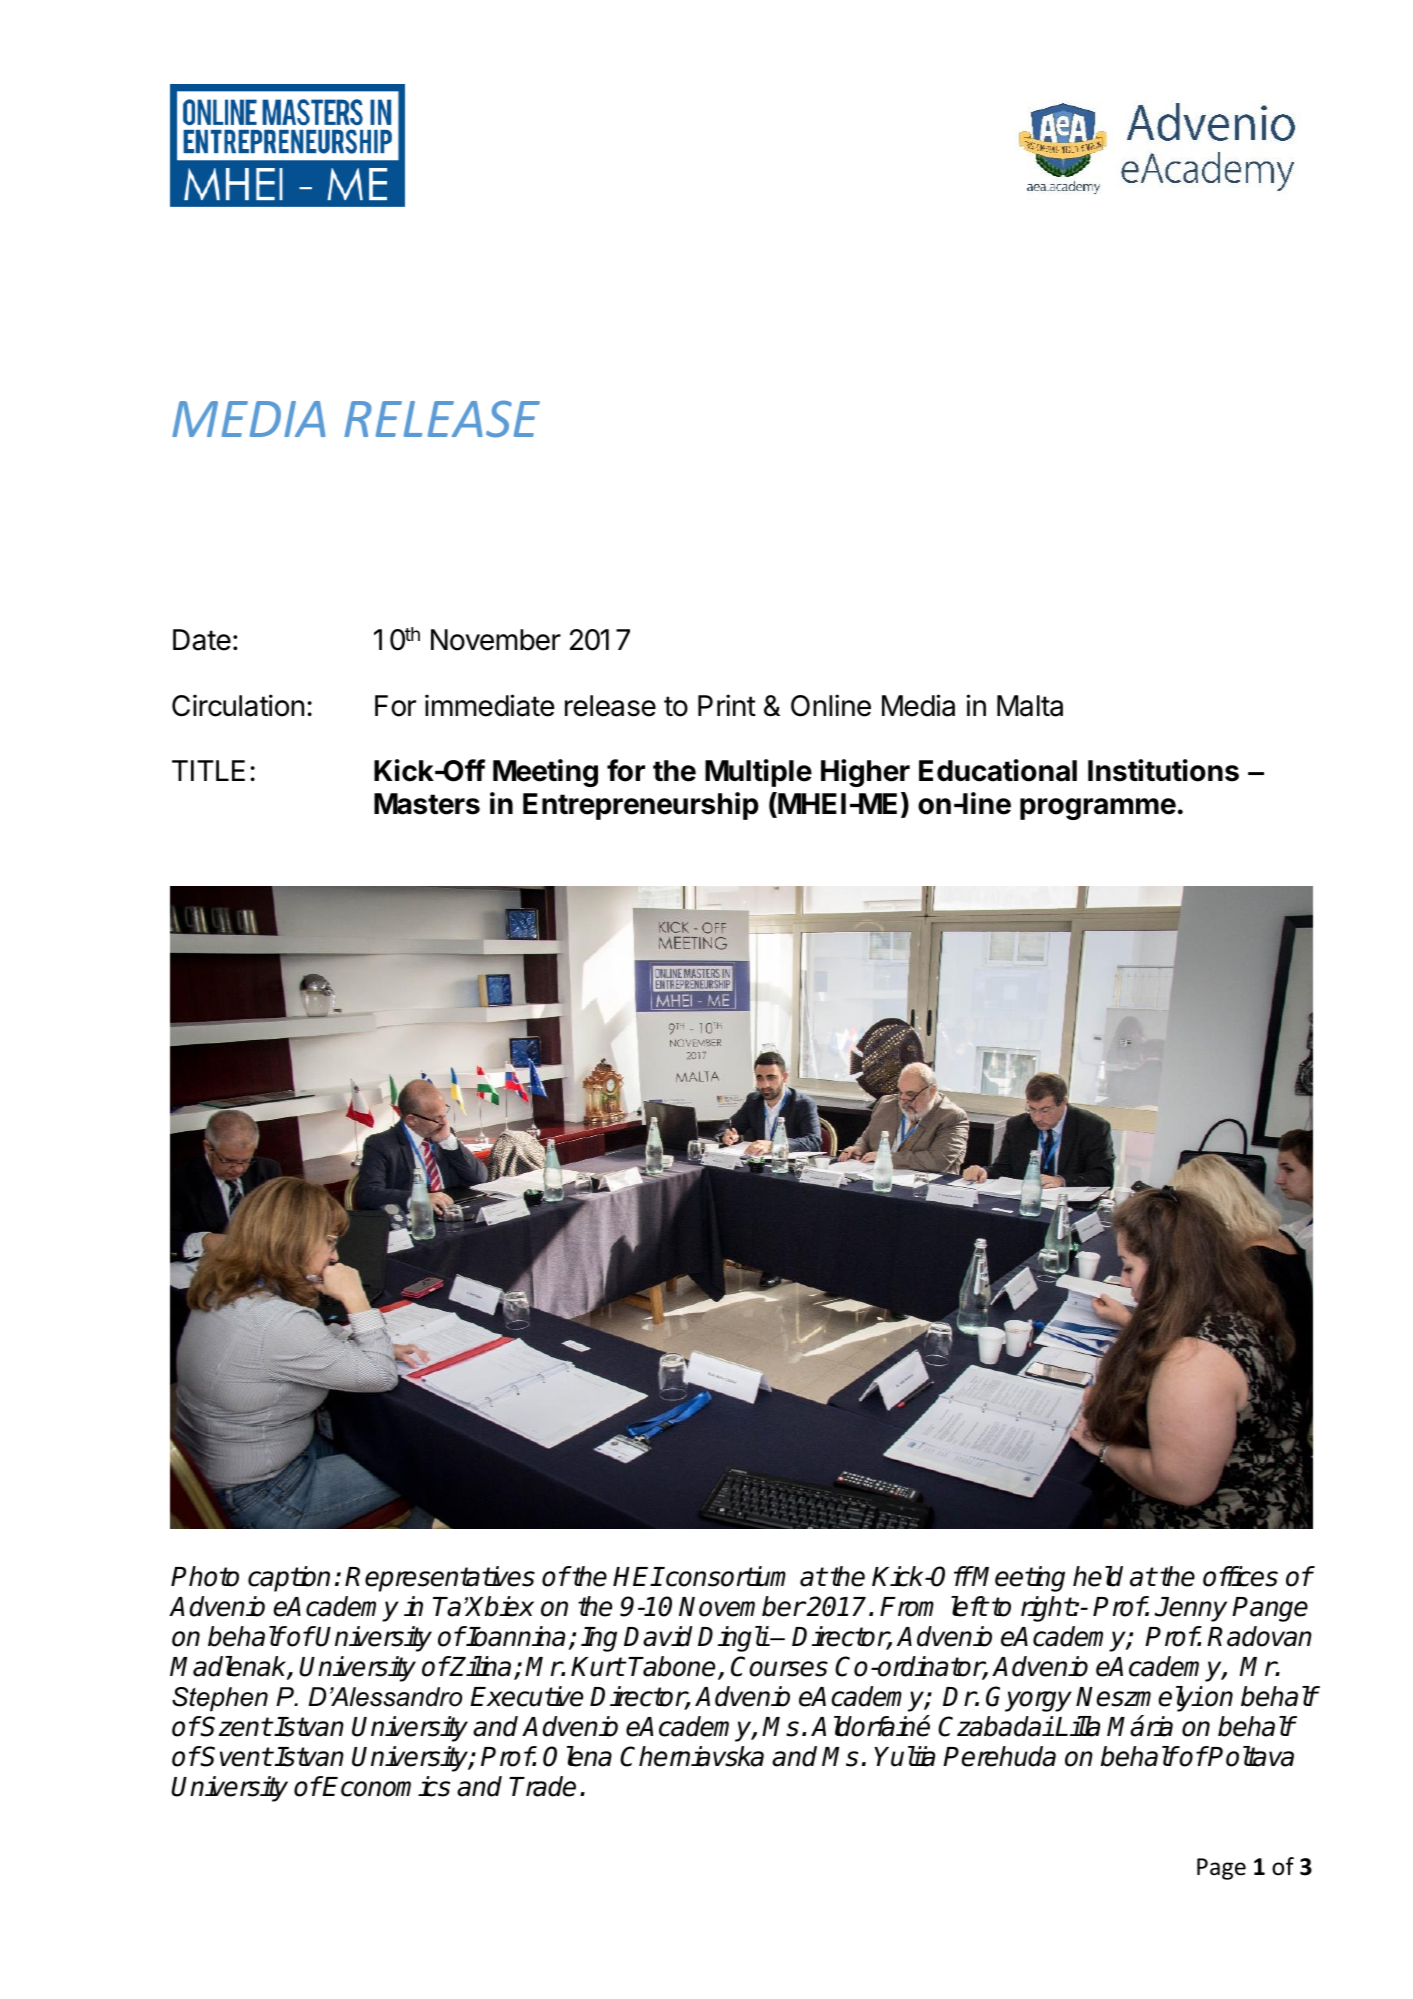 This image has width=1413, height=1999. What do you see at coordinates (238, 705) in the image?
I see `Circulation` at bounding box center [238, 705].
